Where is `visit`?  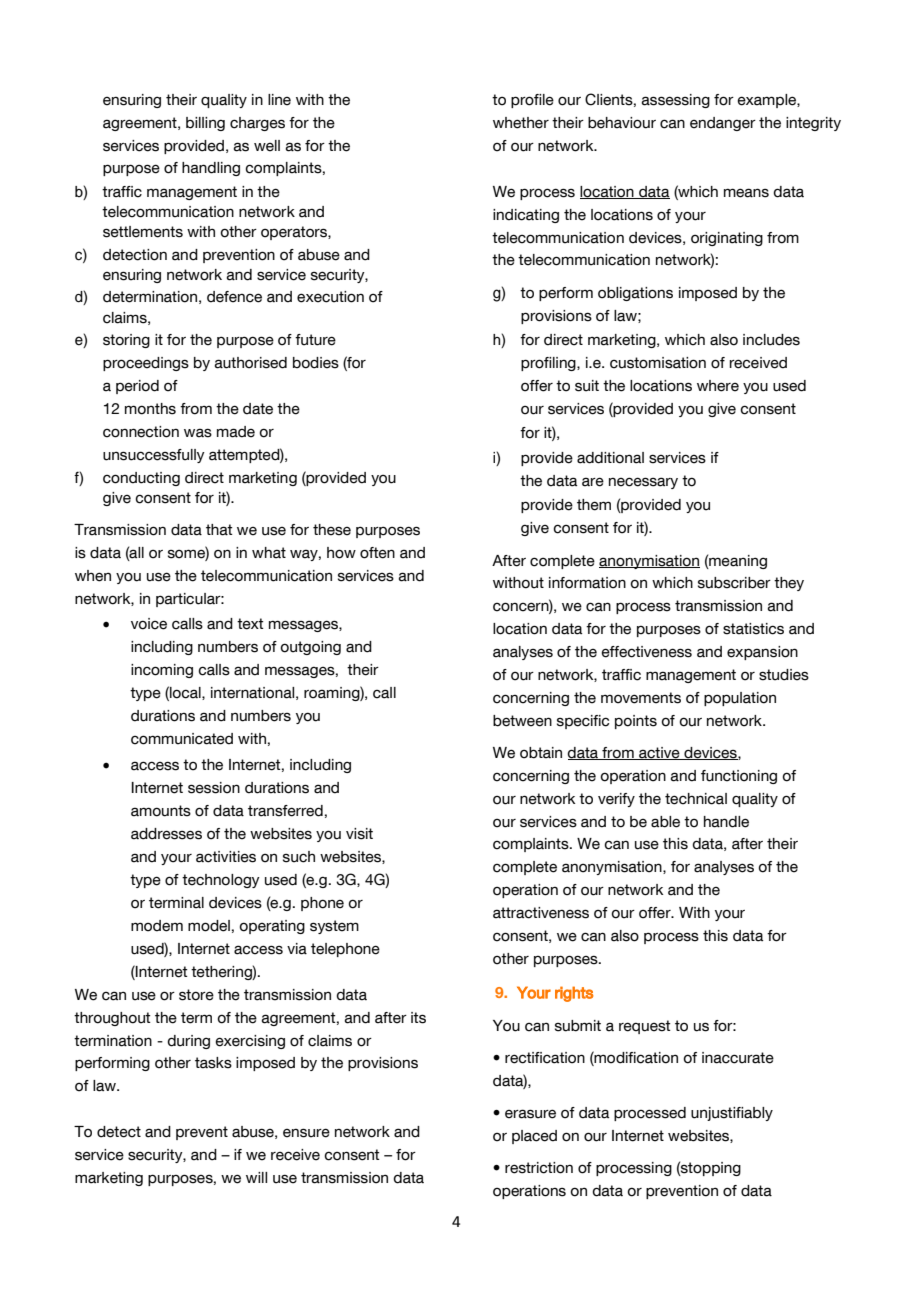 visit is located at coordinates (359, 834).
